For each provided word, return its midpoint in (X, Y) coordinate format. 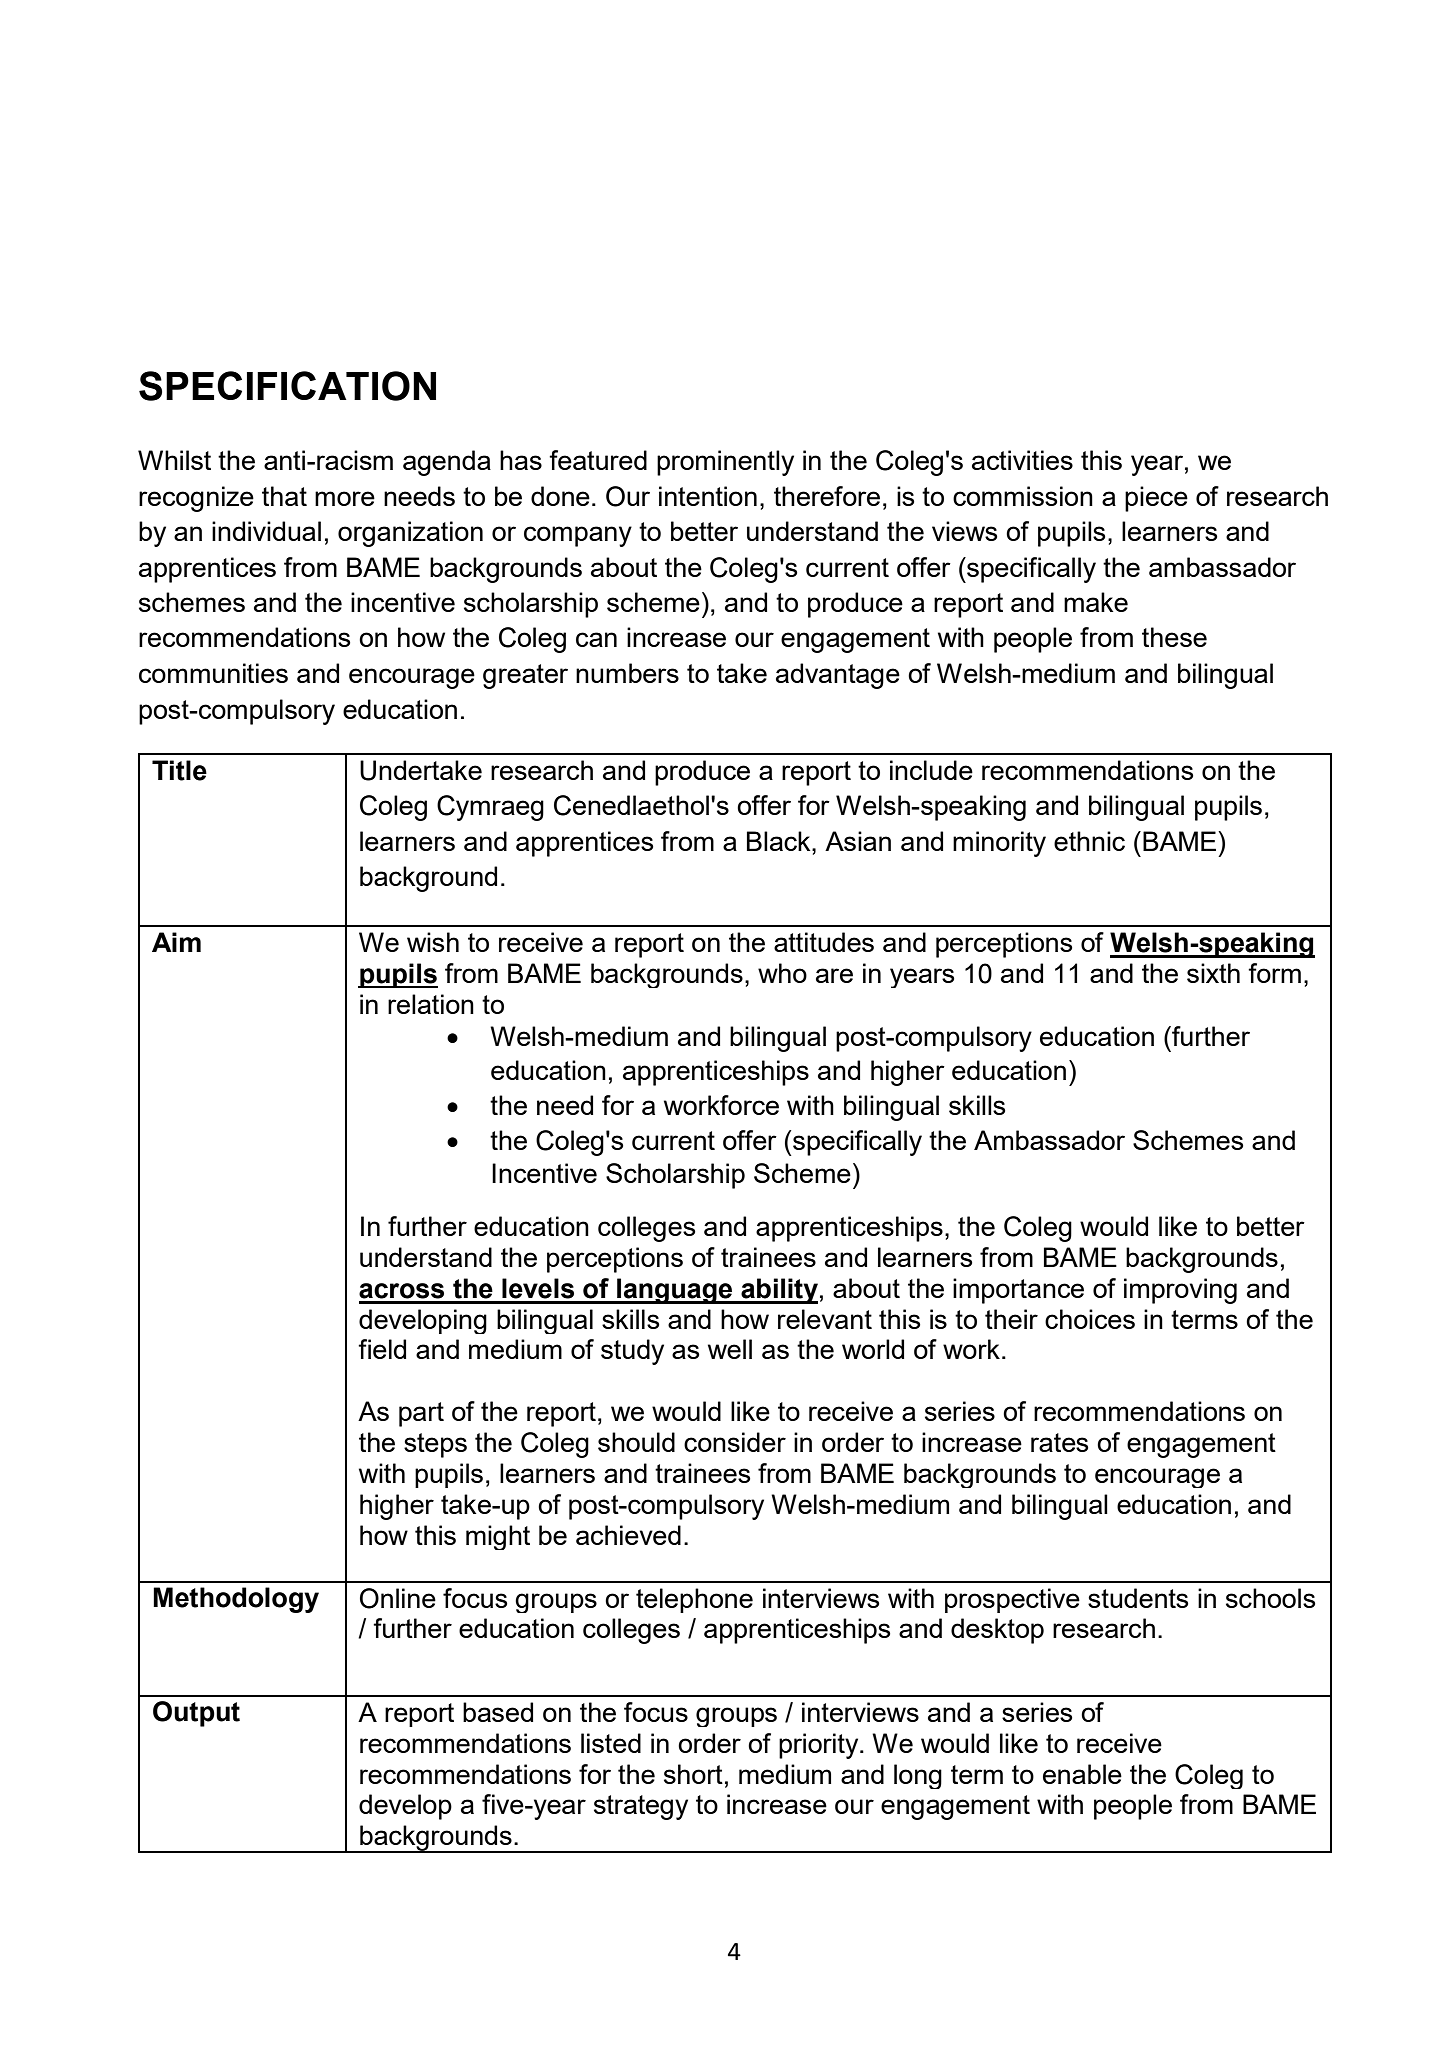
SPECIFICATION (287, 386)
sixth (1213, 973)
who (782, 973)
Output (196, 1714)
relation (431, 1004)
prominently (725, 463)
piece (1156, 499)
